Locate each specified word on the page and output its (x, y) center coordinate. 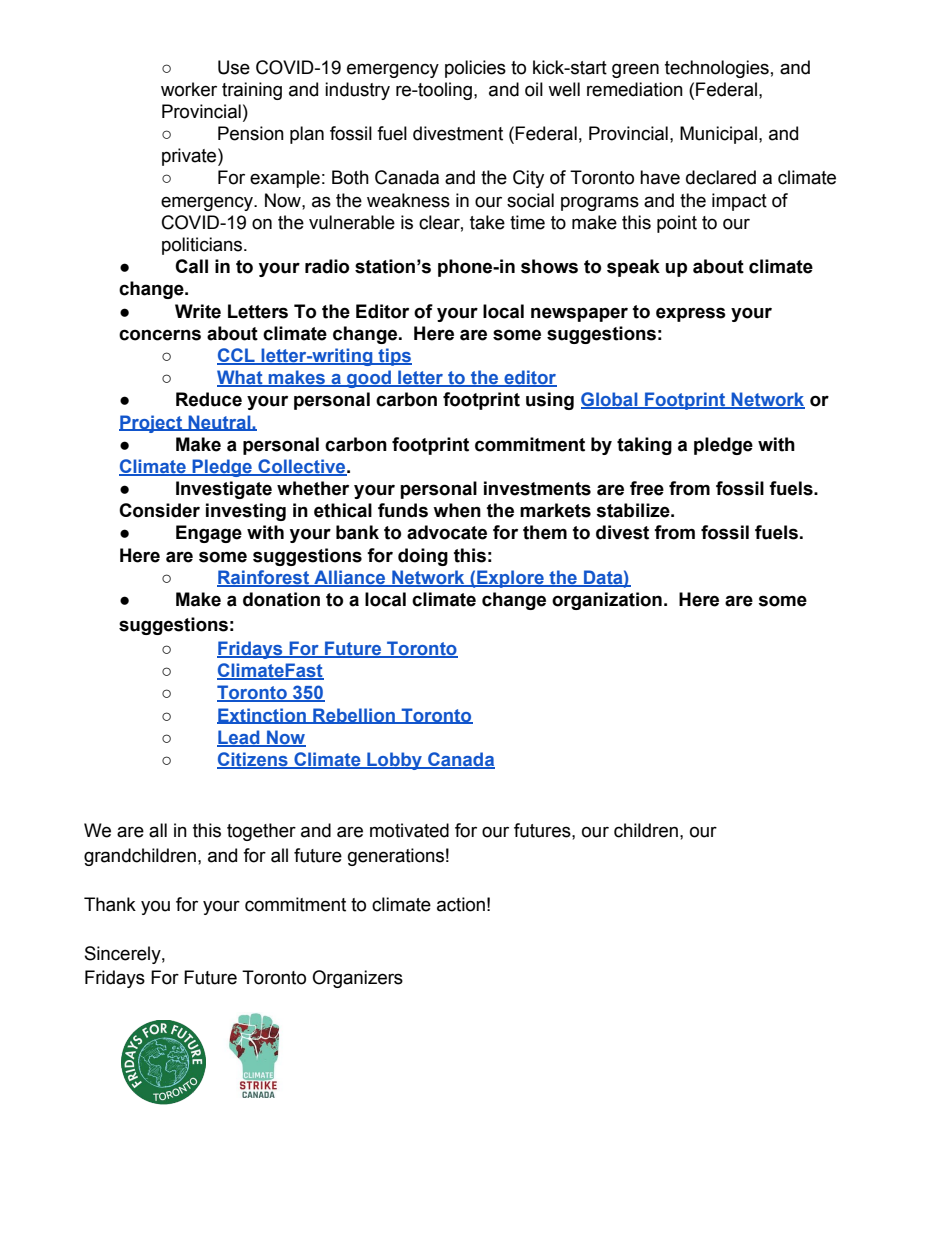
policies (475, 69)
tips (394, 357)
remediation (635, 89)
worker (189, 89)
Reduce (209, 399)
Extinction (262, 716)
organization (607, 601)
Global (610, 400)
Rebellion (354, 716)
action (461, 904)
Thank (110, 904)
